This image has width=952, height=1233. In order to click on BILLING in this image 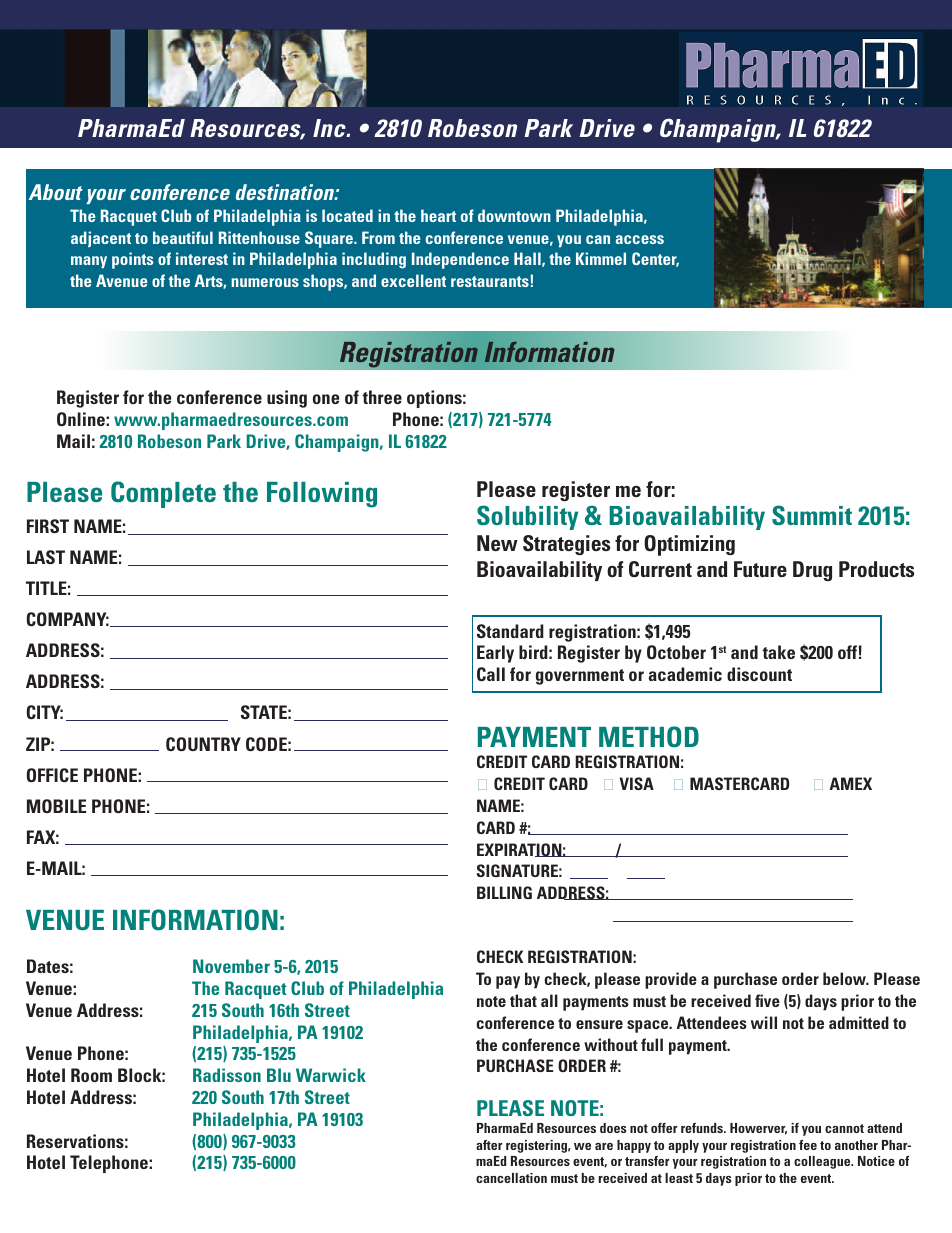, I will do `click(504, 892)`.
